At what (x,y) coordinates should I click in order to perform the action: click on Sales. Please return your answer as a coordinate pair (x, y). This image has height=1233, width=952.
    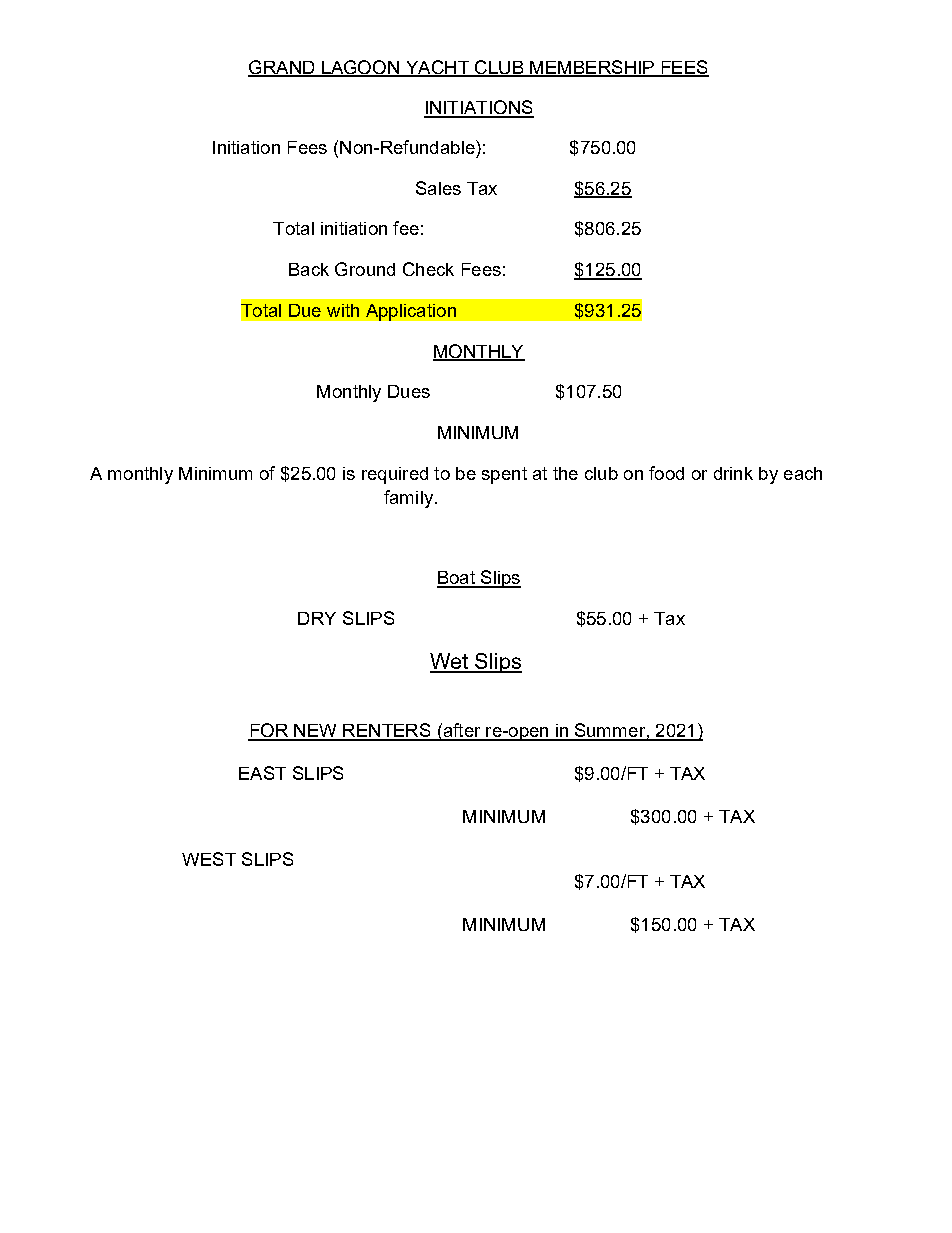
    Looking at the image, I should click on (438, 188).
